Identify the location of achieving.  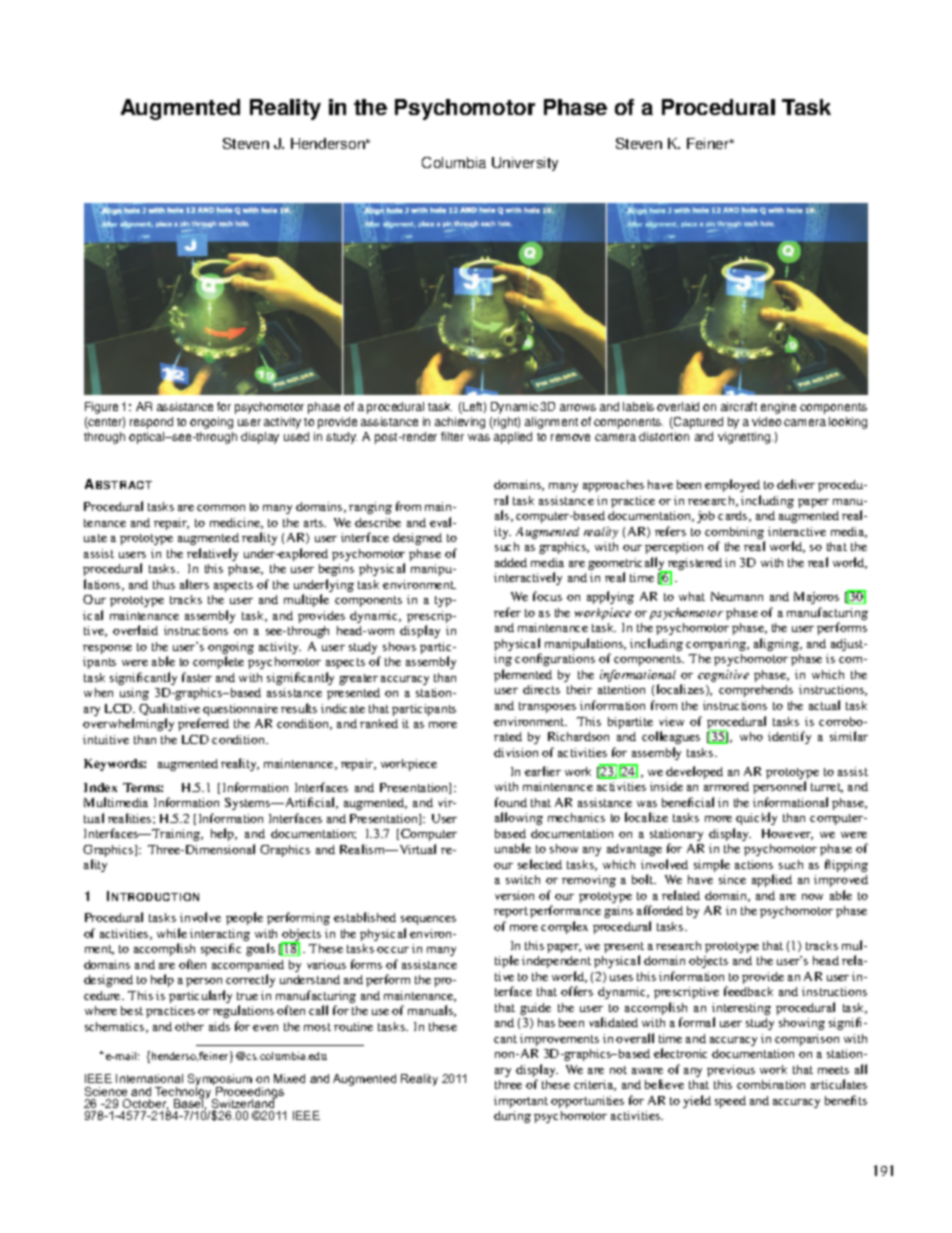
(460, 423).
